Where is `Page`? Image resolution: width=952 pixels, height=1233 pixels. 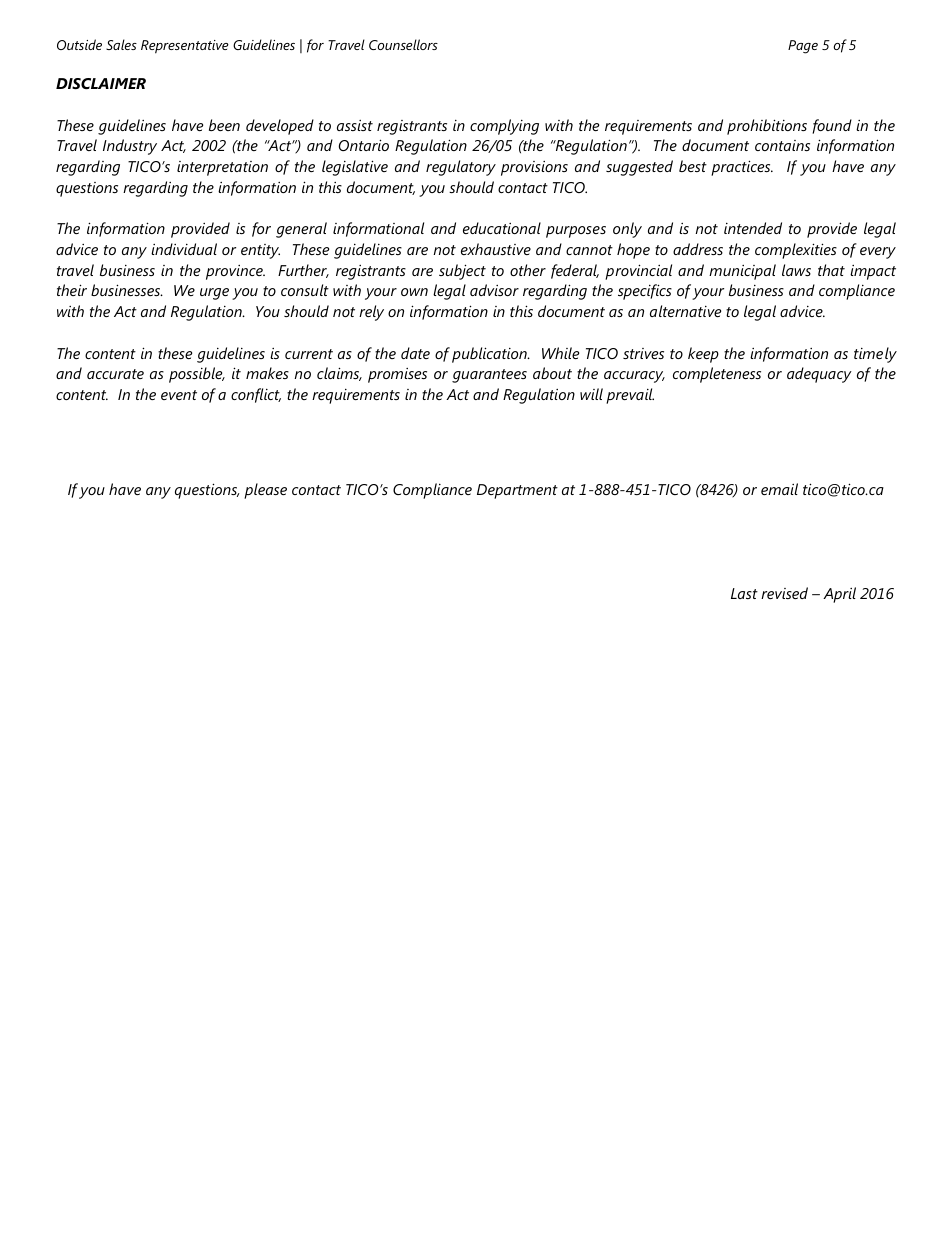
Page is located at coordinates (803, 47).
